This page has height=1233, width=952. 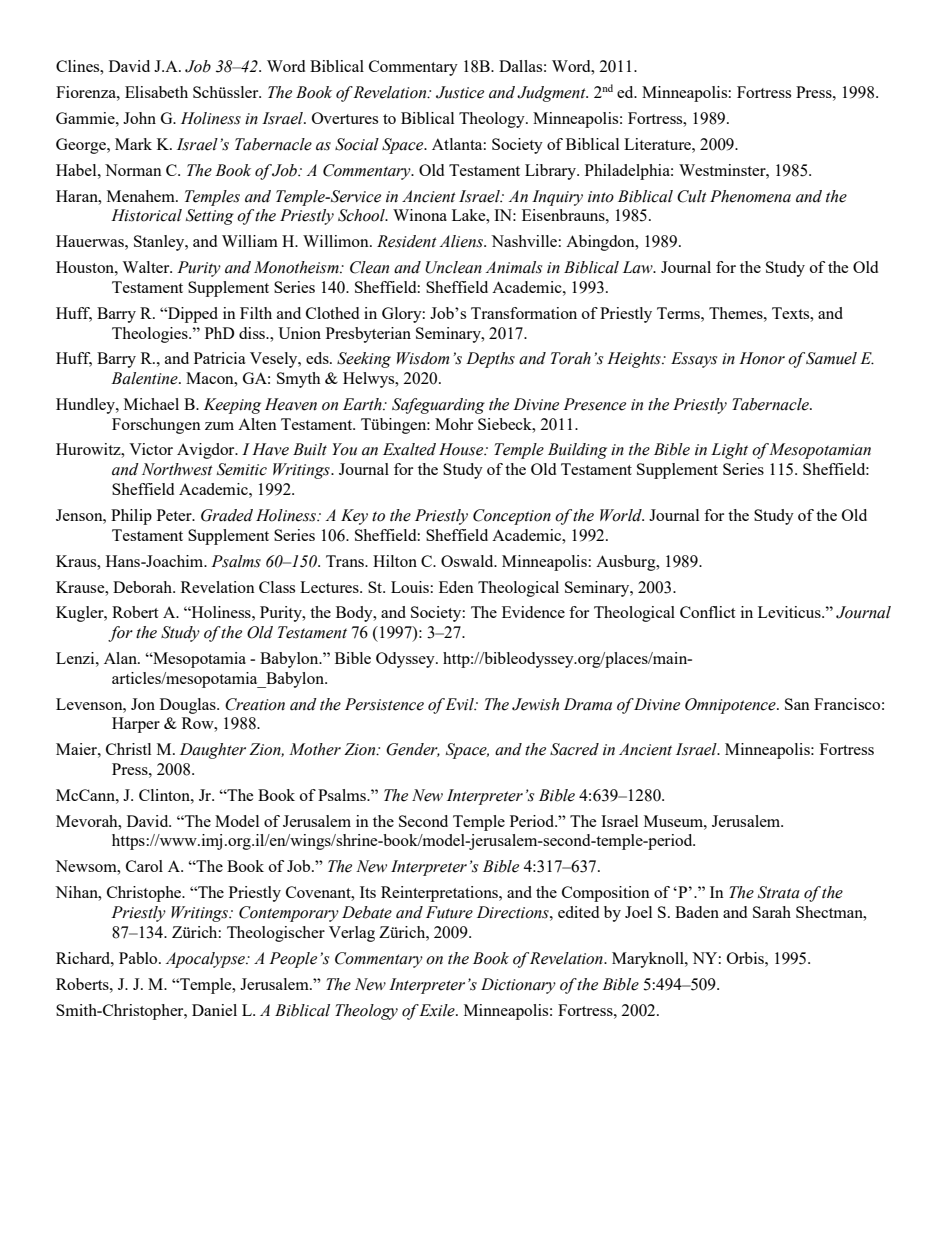 I want to click on Michael, so click(x=151, y=404).
